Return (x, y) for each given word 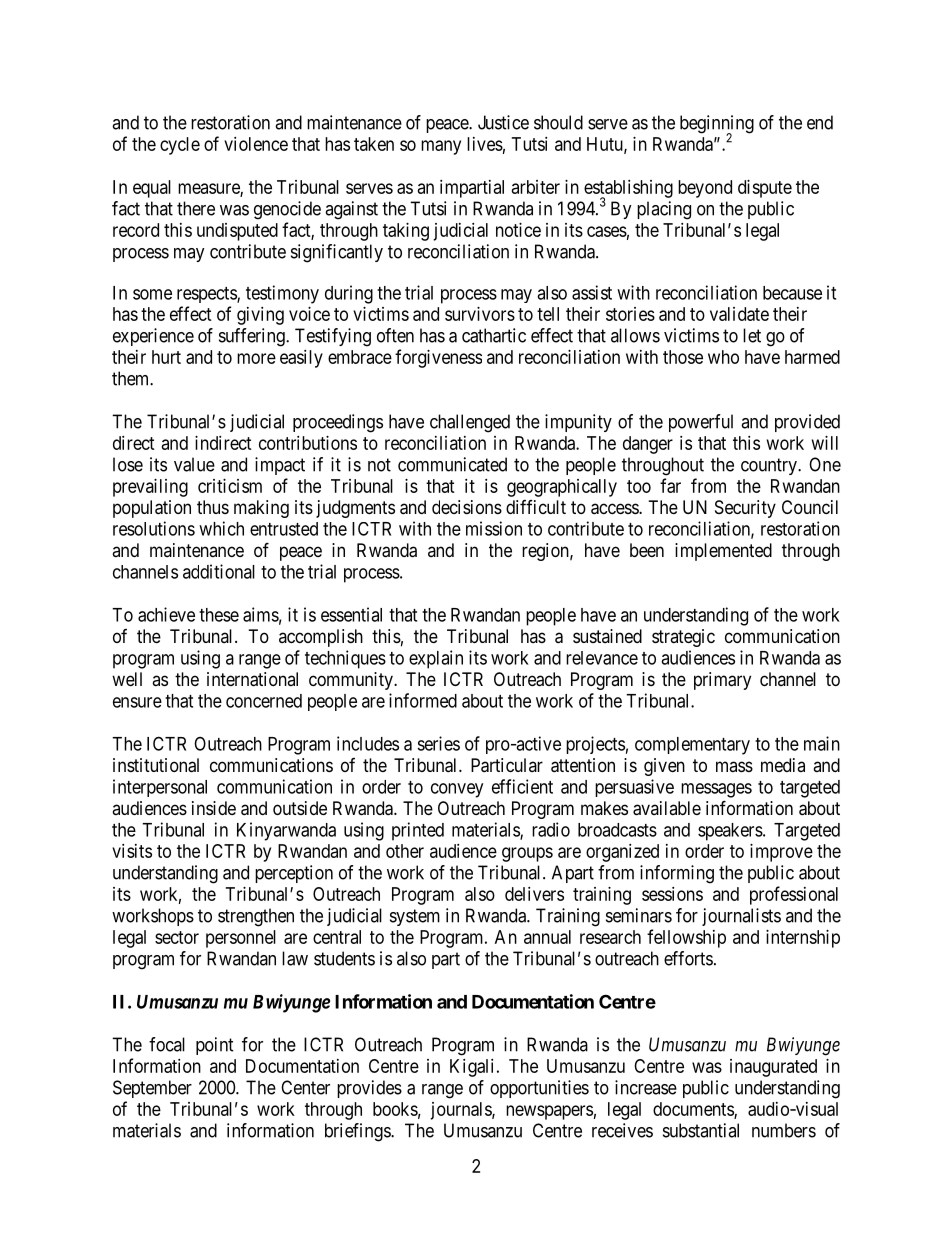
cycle (180, 146)
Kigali (471, 1068)
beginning (717, 125)
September (152, 1089)
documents (694, 1110)
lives (485, 144)
